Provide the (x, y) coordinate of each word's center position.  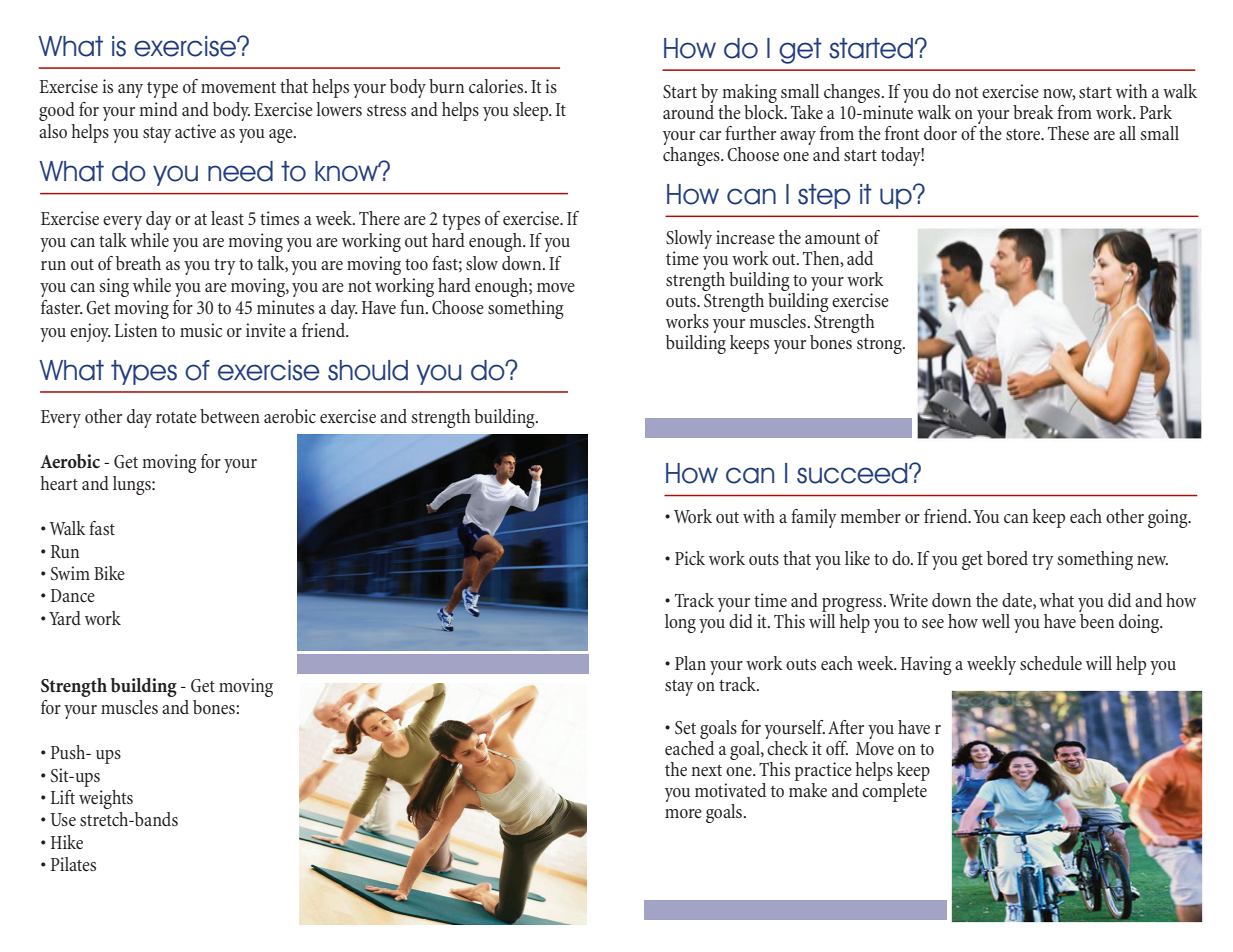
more (683, 813)
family (814, 518)
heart (59, 483)
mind (158, 109)
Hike (67, 842)
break (1033, 112)
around (688, 110)
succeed (853, 473)
